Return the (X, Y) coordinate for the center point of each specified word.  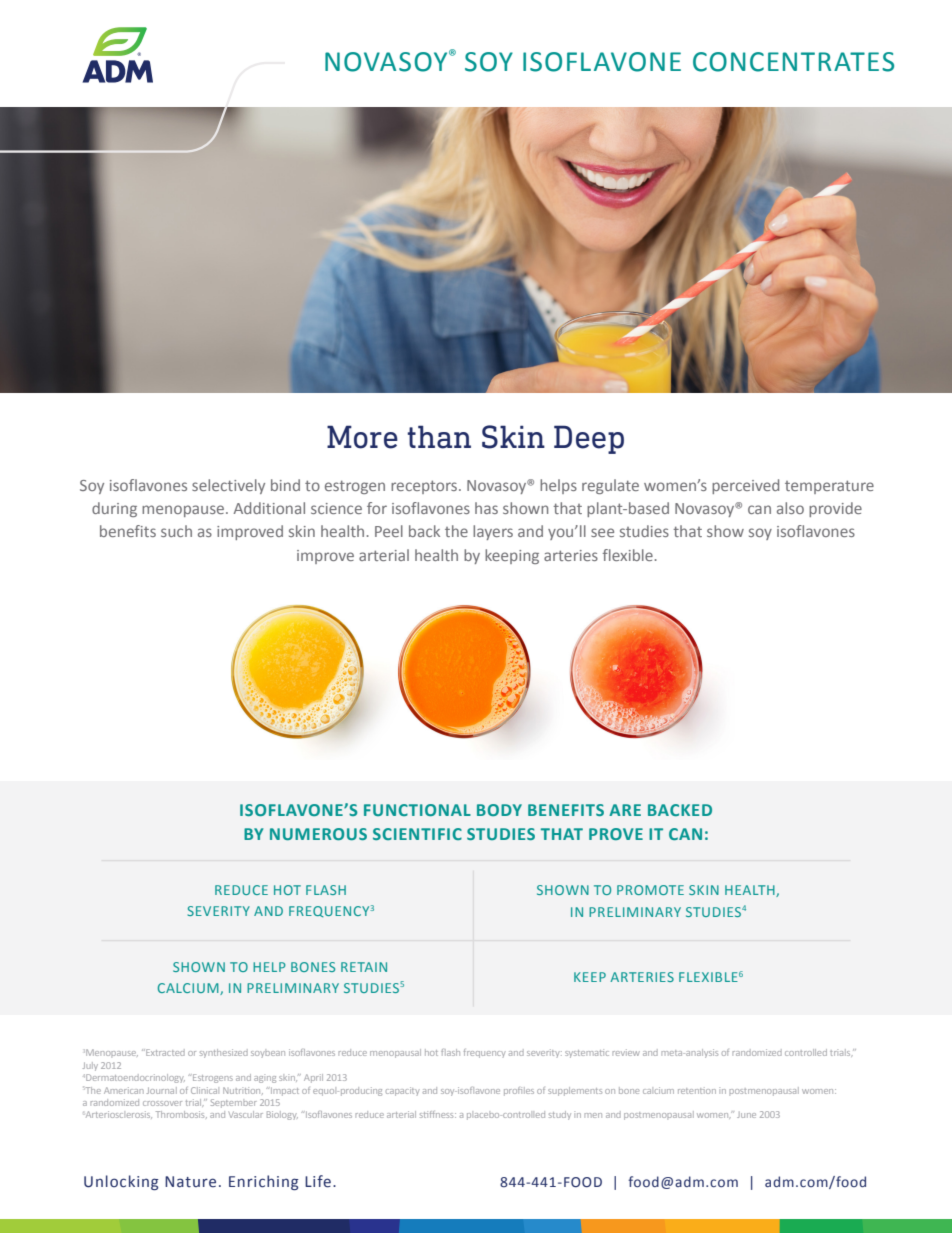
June (746, 1115)
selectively (228, 486)
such (176, 531)
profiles (519, 1091)
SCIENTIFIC (417, 834)
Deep (589, 439)
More (362, 437)
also (790, 508)
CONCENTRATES (793, 62)
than (439, 437)
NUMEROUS (318, 834)
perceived (745, 486)
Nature (190, 1182)
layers (493, 532)
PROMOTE (650, 890)
